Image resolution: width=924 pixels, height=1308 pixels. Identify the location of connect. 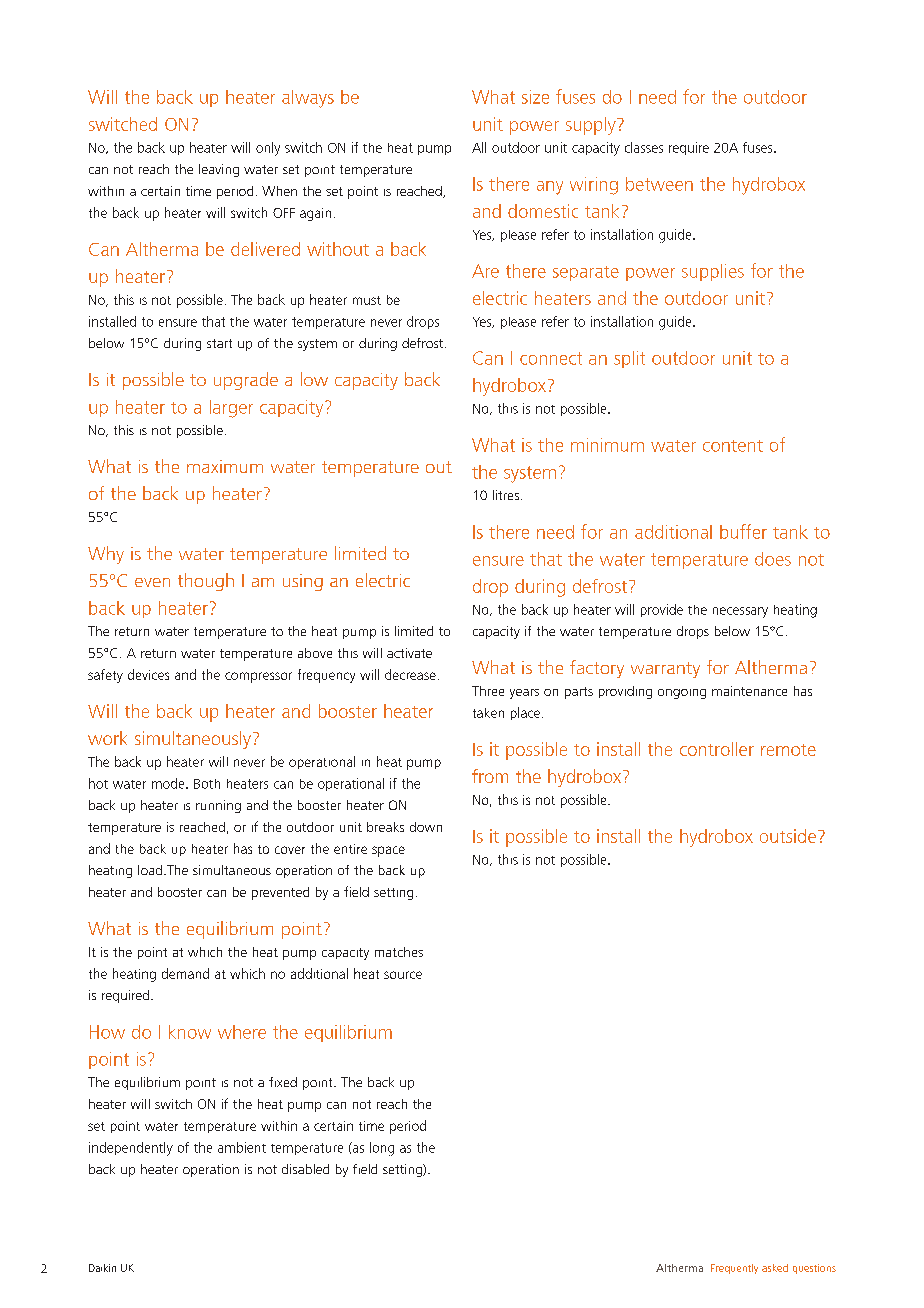
(551, 358).
